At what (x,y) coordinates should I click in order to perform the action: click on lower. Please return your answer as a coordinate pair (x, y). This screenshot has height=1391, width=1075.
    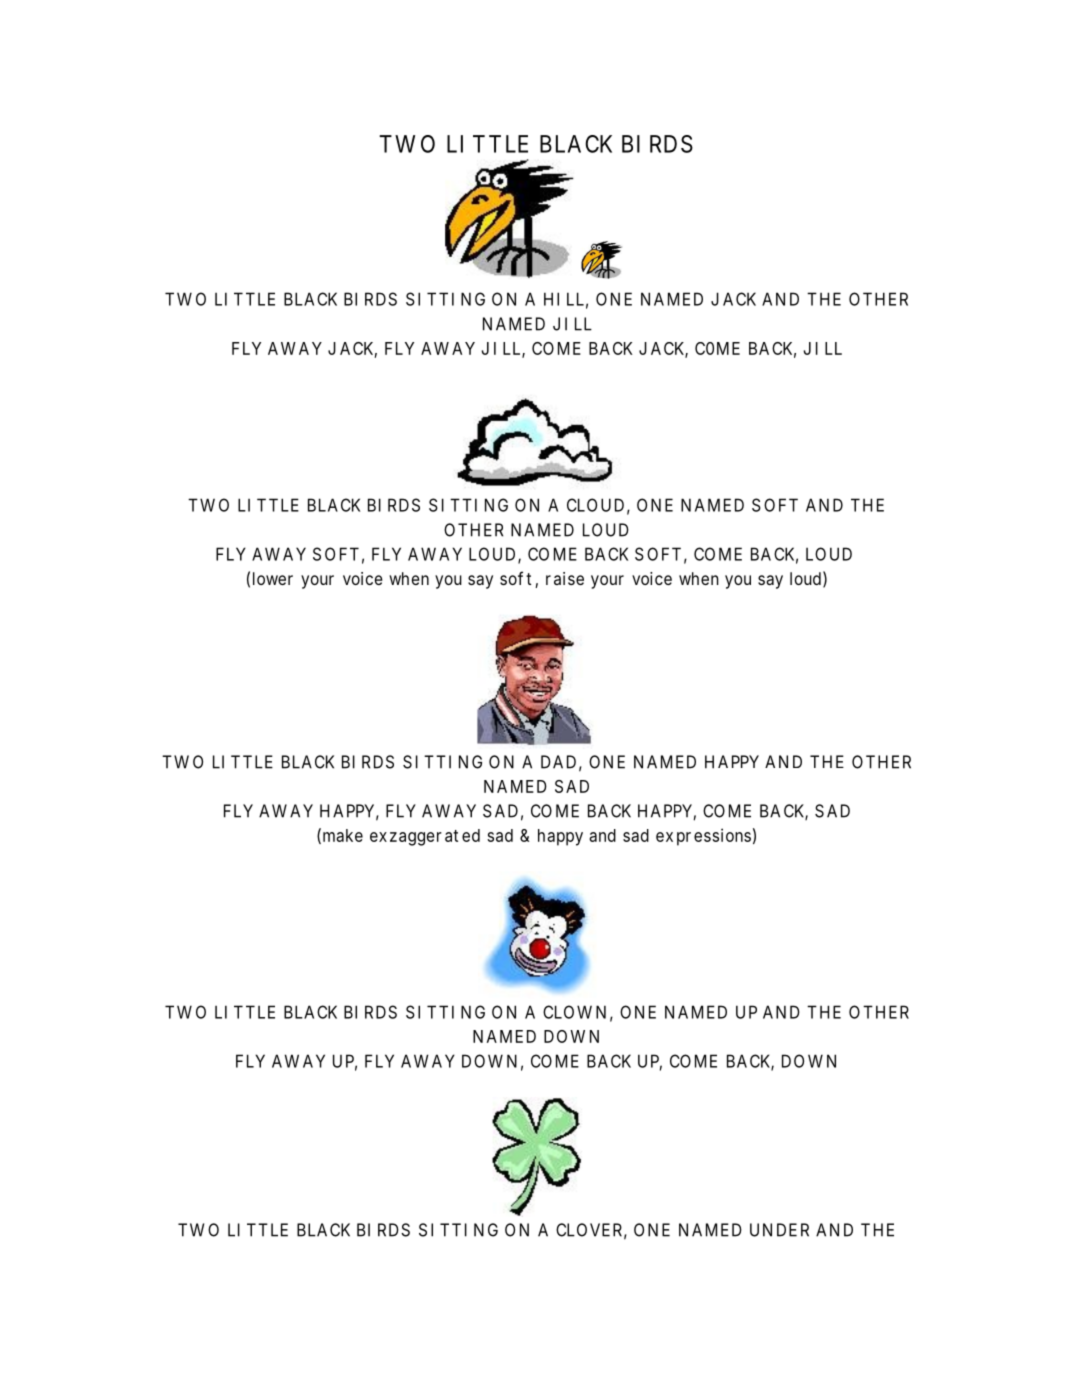
    Looking at the image, I should click on (273, 578).
